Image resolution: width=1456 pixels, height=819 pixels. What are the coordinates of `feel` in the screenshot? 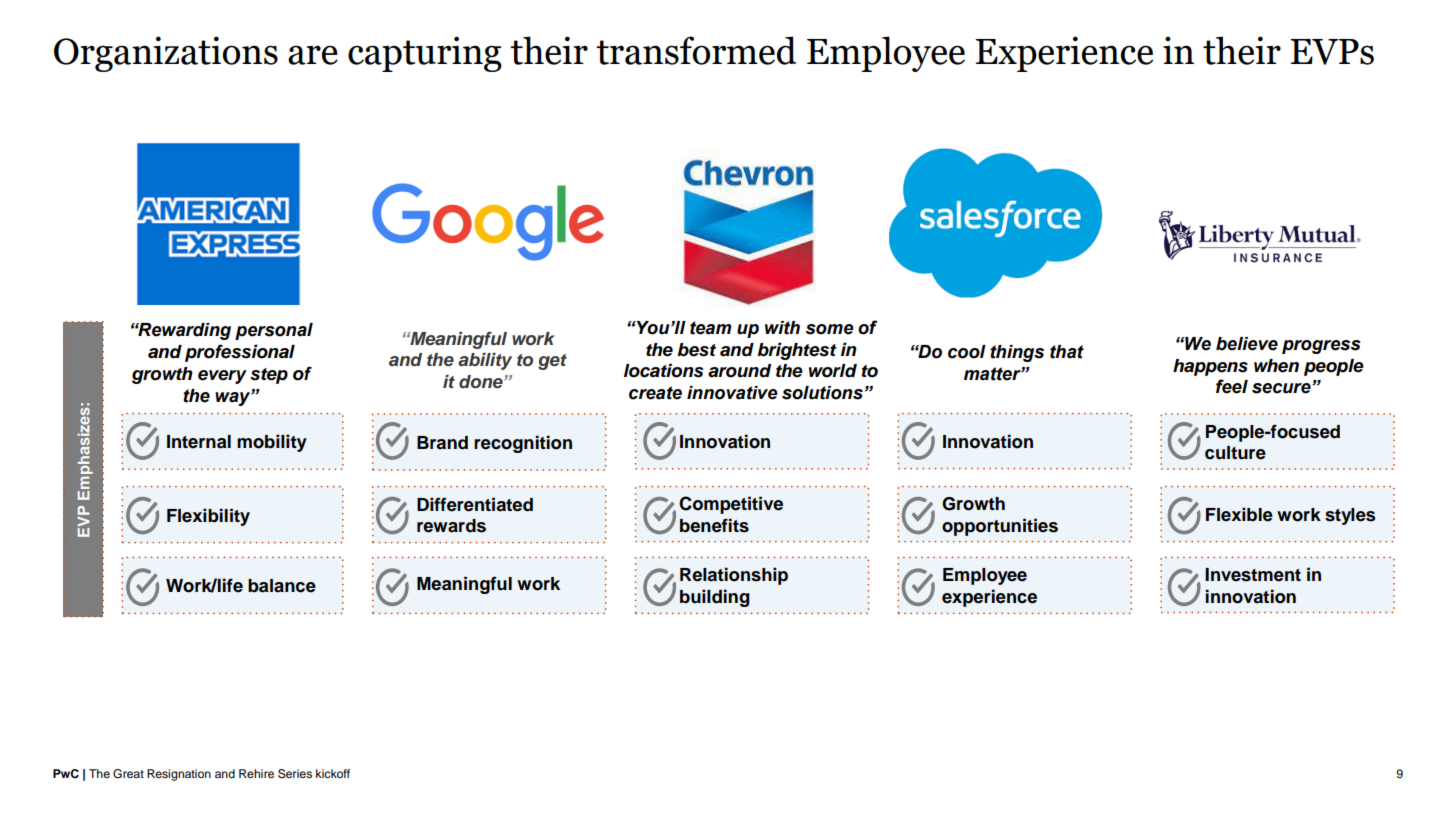 It's located at (1232, 386).
